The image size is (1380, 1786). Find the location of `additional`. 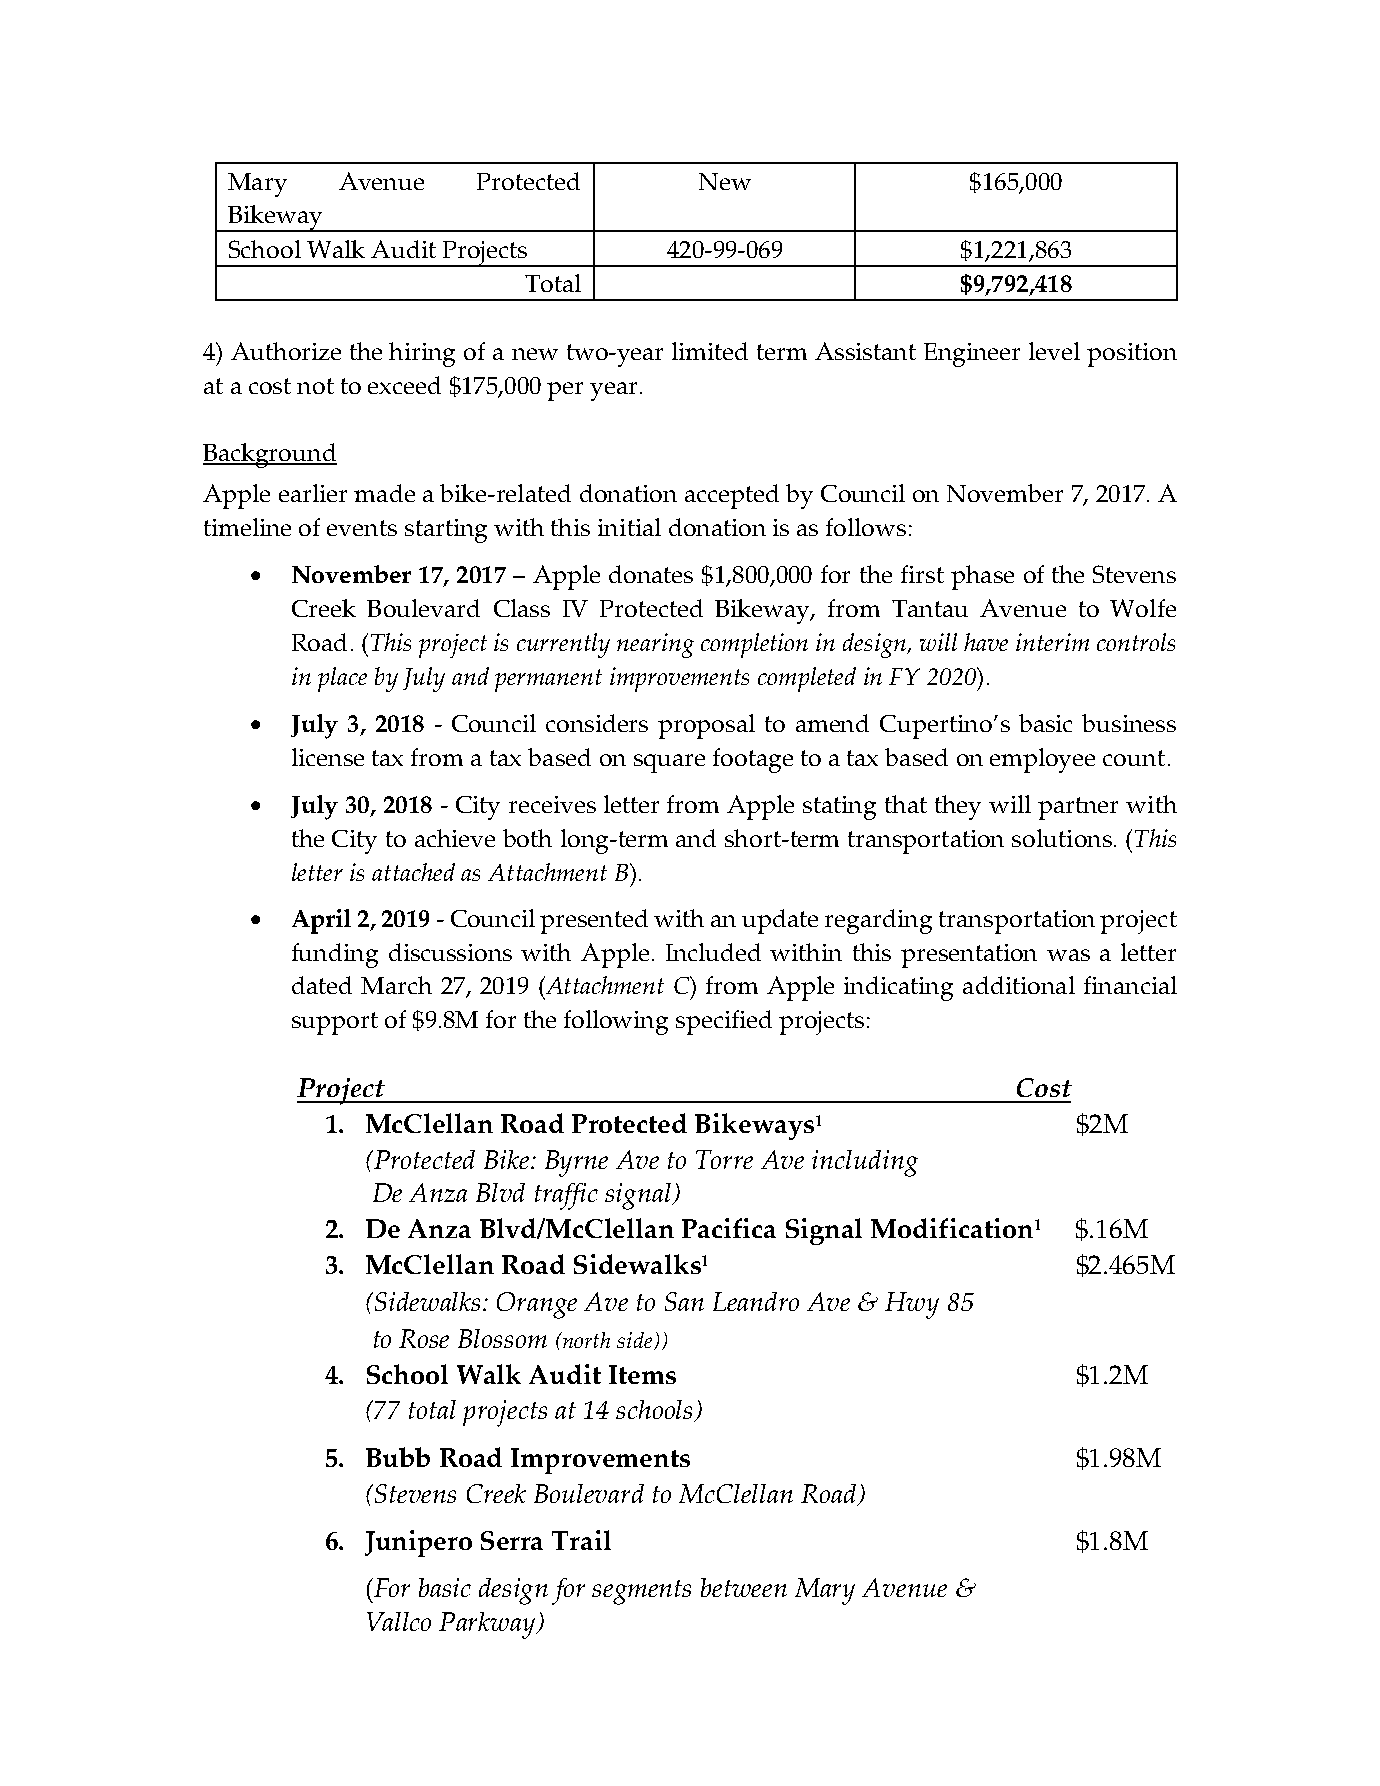

additional is located at coordinates (1019, 985).
